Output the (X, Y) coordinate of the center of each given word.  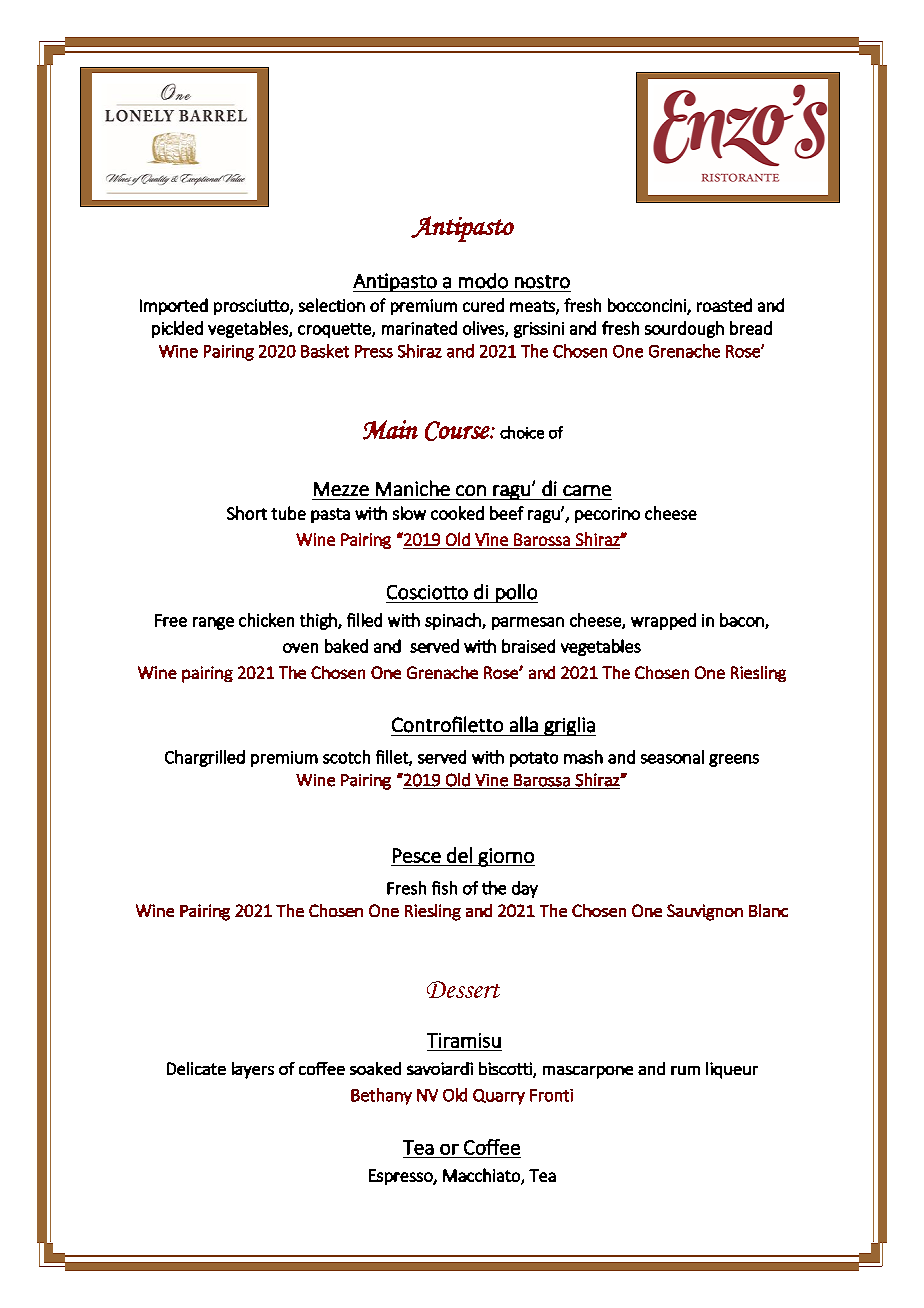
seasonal (672, 757)
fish (444, 888)
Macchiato (482, 1176)
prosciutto (252, 307)
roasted (724, 305)
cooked (457, 513)
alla (524, 724)
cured (483, 305)
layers (253, 1070)
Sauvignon (705, 912)
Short (247, 513)
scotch (346, 757)
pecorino (607, 515)
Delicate (196, 1068)
